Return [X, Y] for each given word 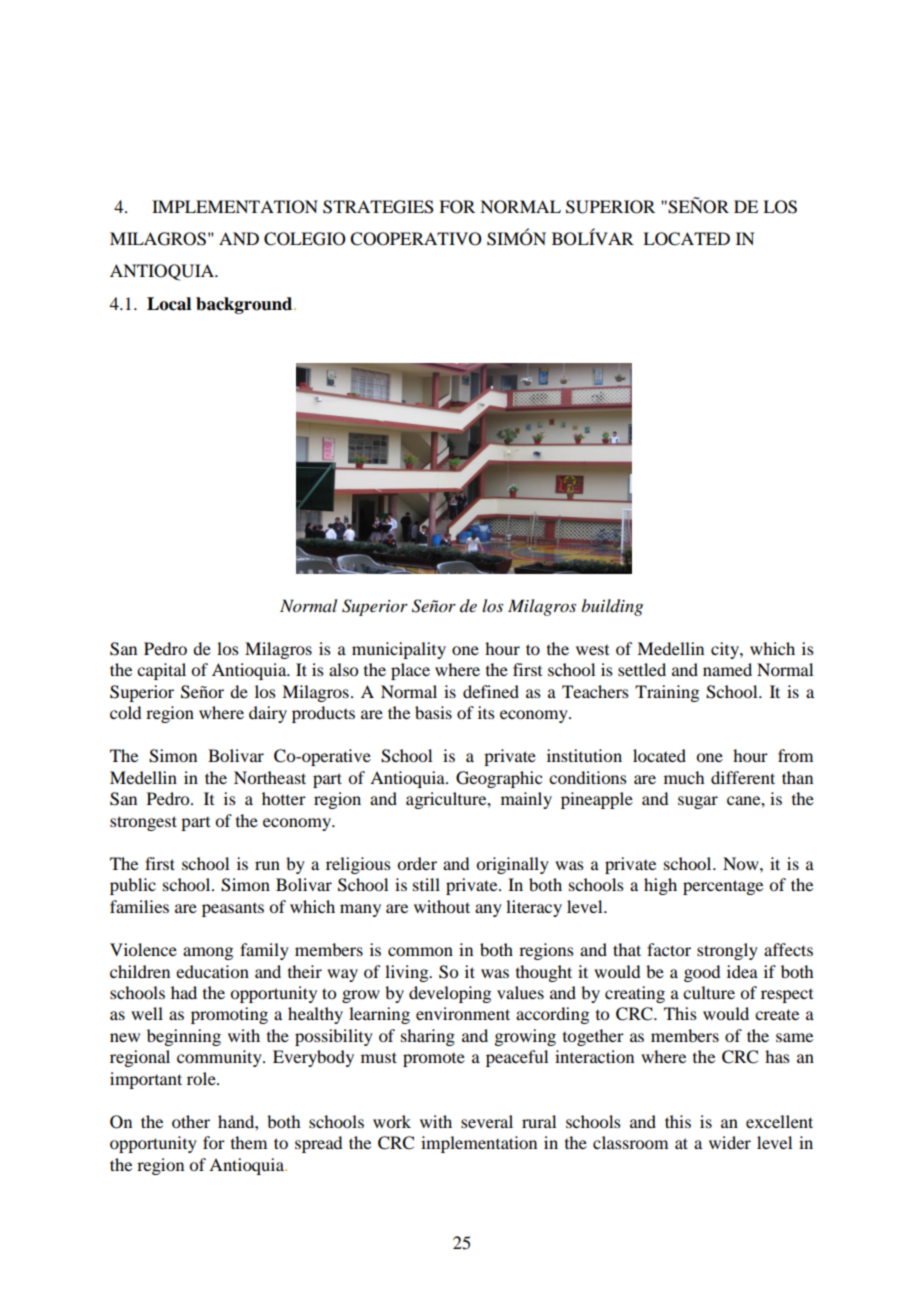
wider [730, 1142]
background [245, 305]
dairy [268, 714]
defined [491, 691]
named [727, 669]
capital [161, 671]
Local [169, 304]
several [487, 1121]
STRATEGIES [378, 207]
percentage [723, 887]
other [191, 1121]
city [726, 650]
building [612, 607]
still [426, 884]
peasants [233, 910]
